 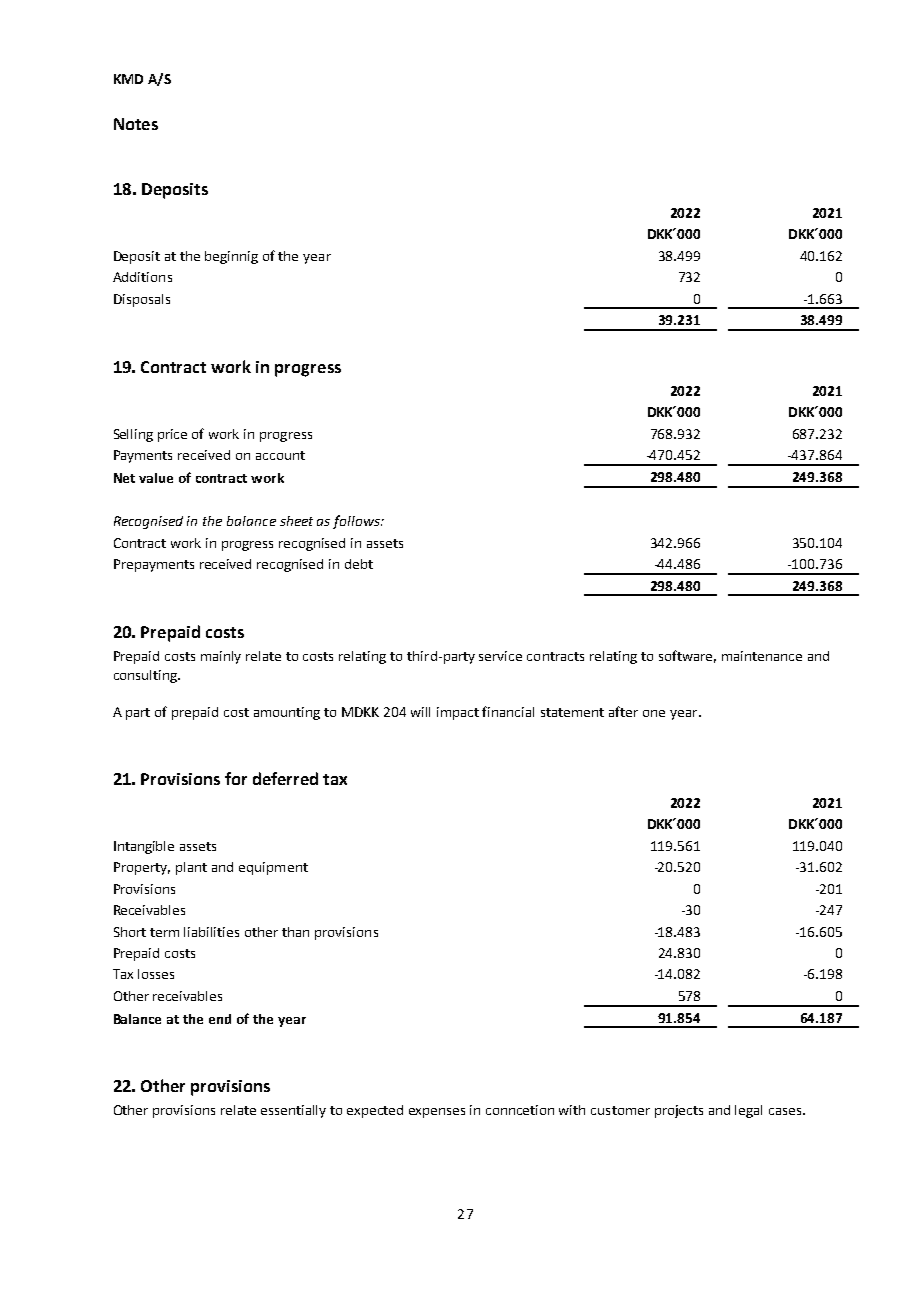 I want to click on equipment, so click(x=273, y=868).
